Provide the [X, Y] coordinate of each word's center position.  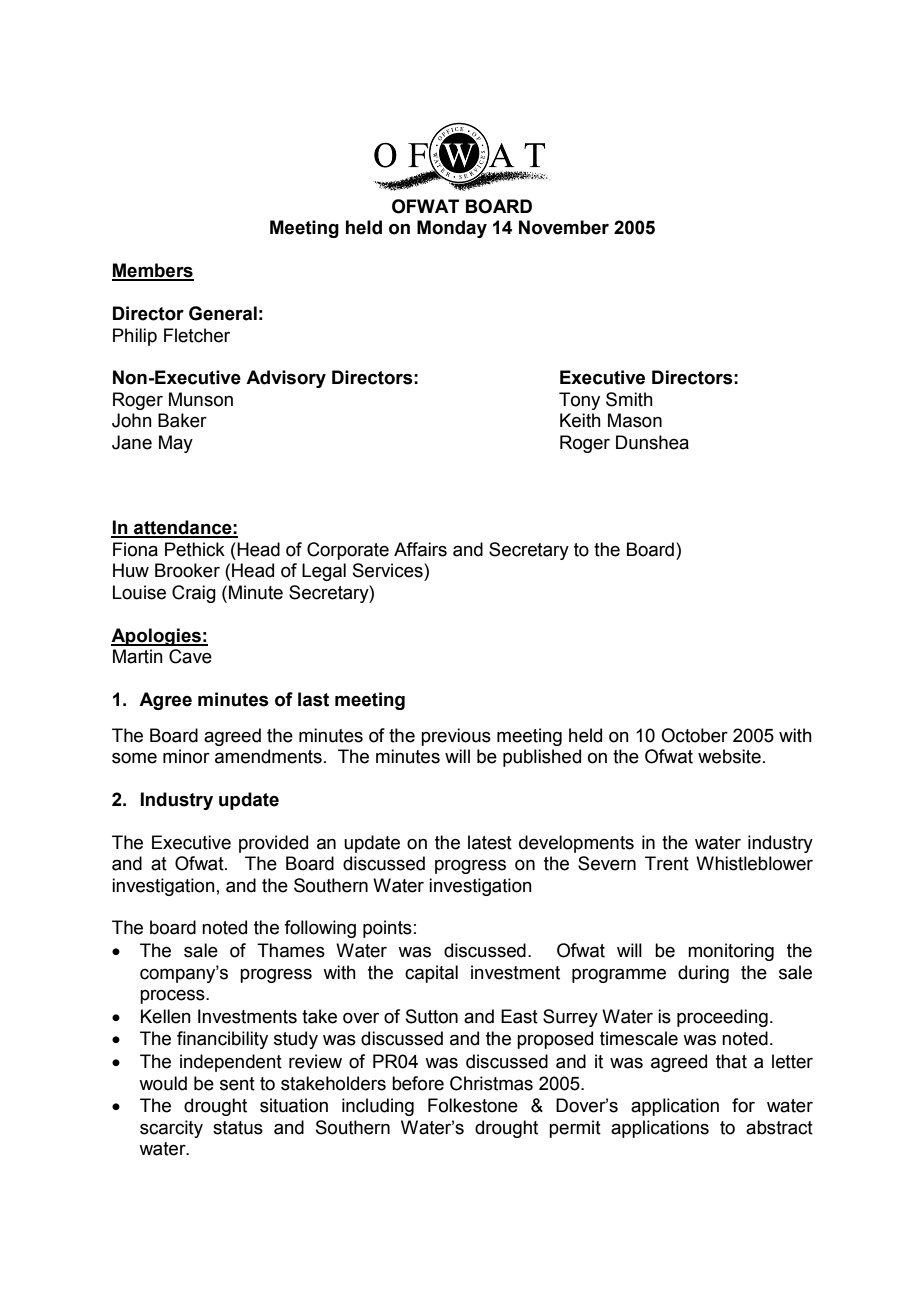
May [176, 444]
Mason [635, 420]
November [564, 227]
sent [237, 1084]
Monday [452, 229]
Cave [190, 656]
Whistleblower [754, 863]
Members [153, 271]
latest [490, 842]
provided [273, 844]
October [694, 735]
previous [456, 737]
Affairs [420, 549]
